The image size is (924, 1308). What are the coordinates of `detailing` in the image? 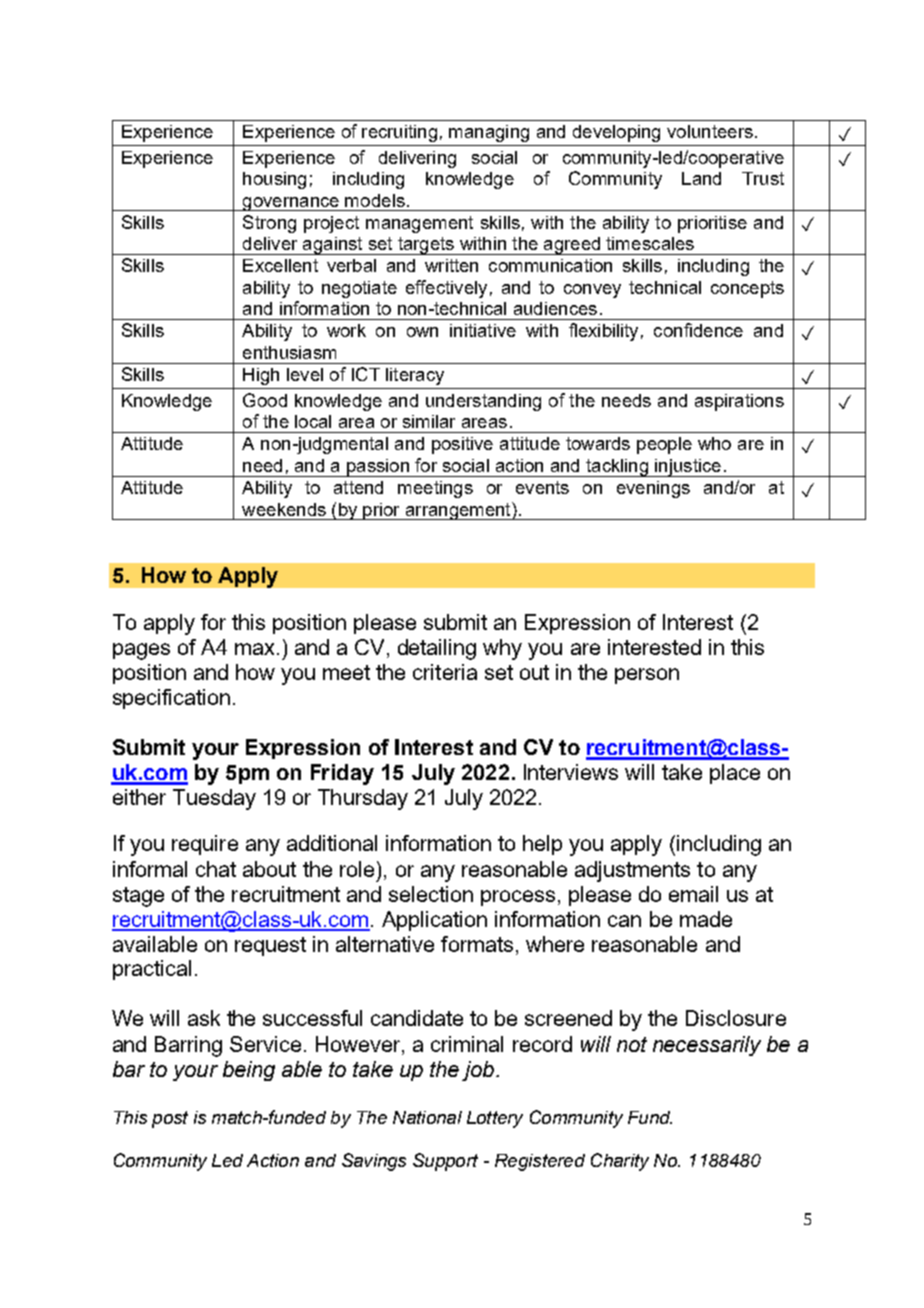 It's located at (437, 649).
